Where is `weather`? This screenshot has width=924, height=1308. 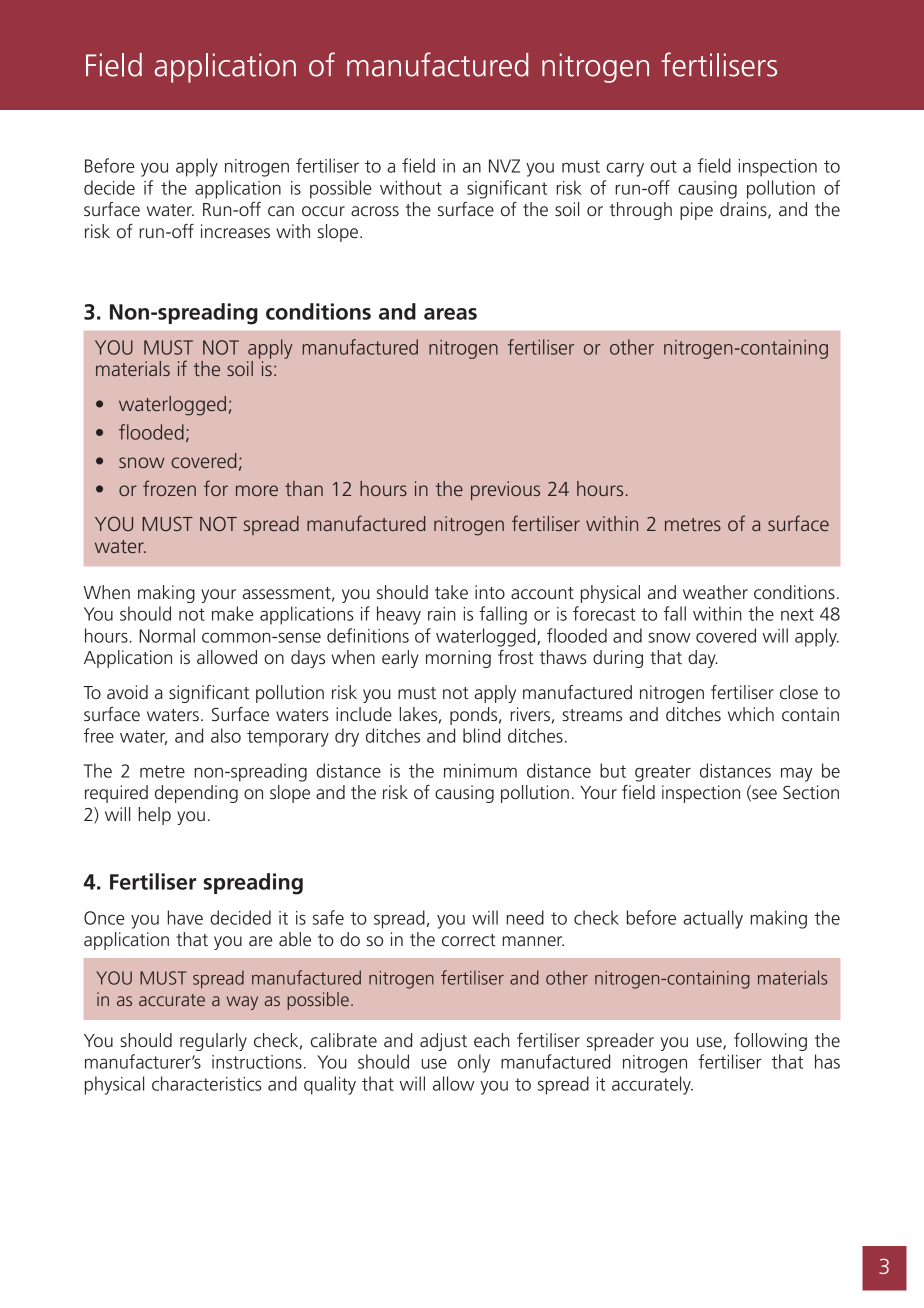 weather is located at coordinates (715, 592).
